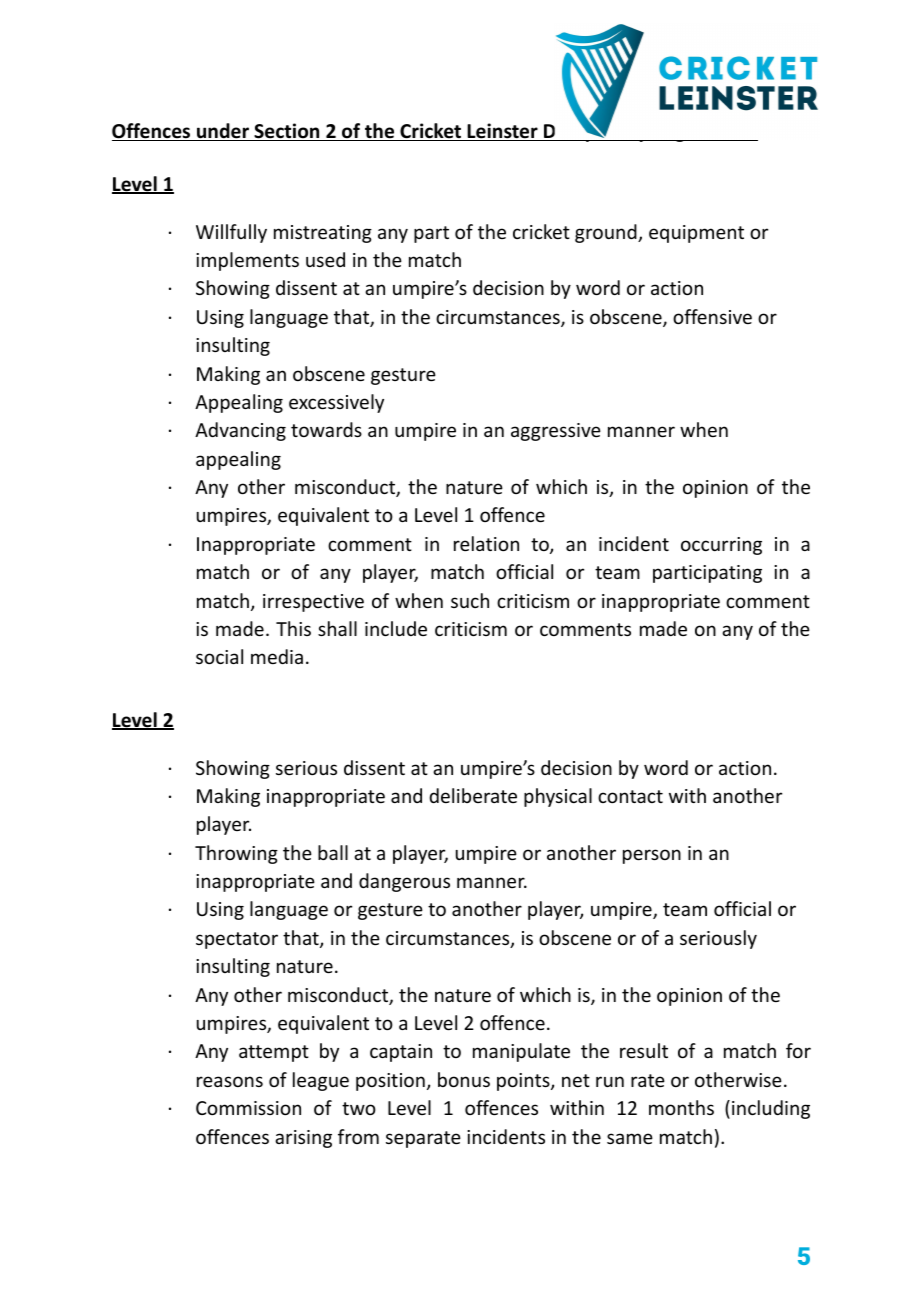  Describe the element at coordinates (293, 628) in the screenshot. I see `This` at that location.
